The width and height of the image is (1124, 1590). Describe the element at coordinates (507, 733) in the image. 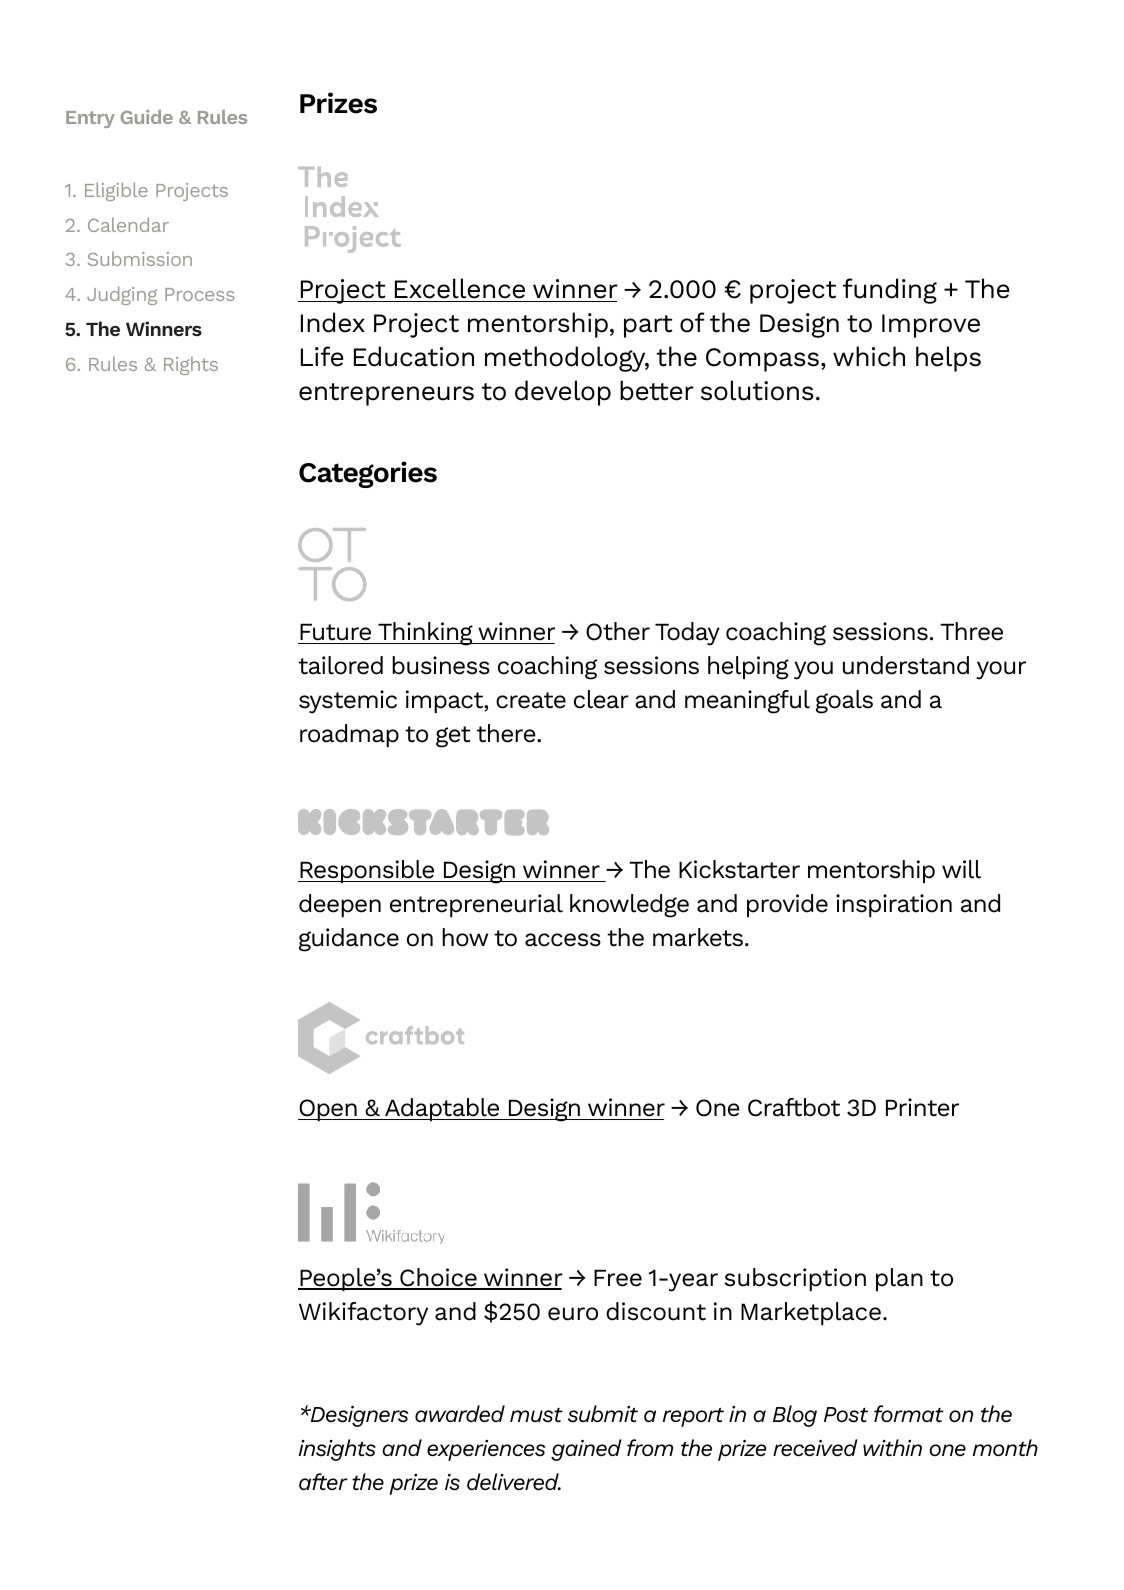

I see `there` at that location.
